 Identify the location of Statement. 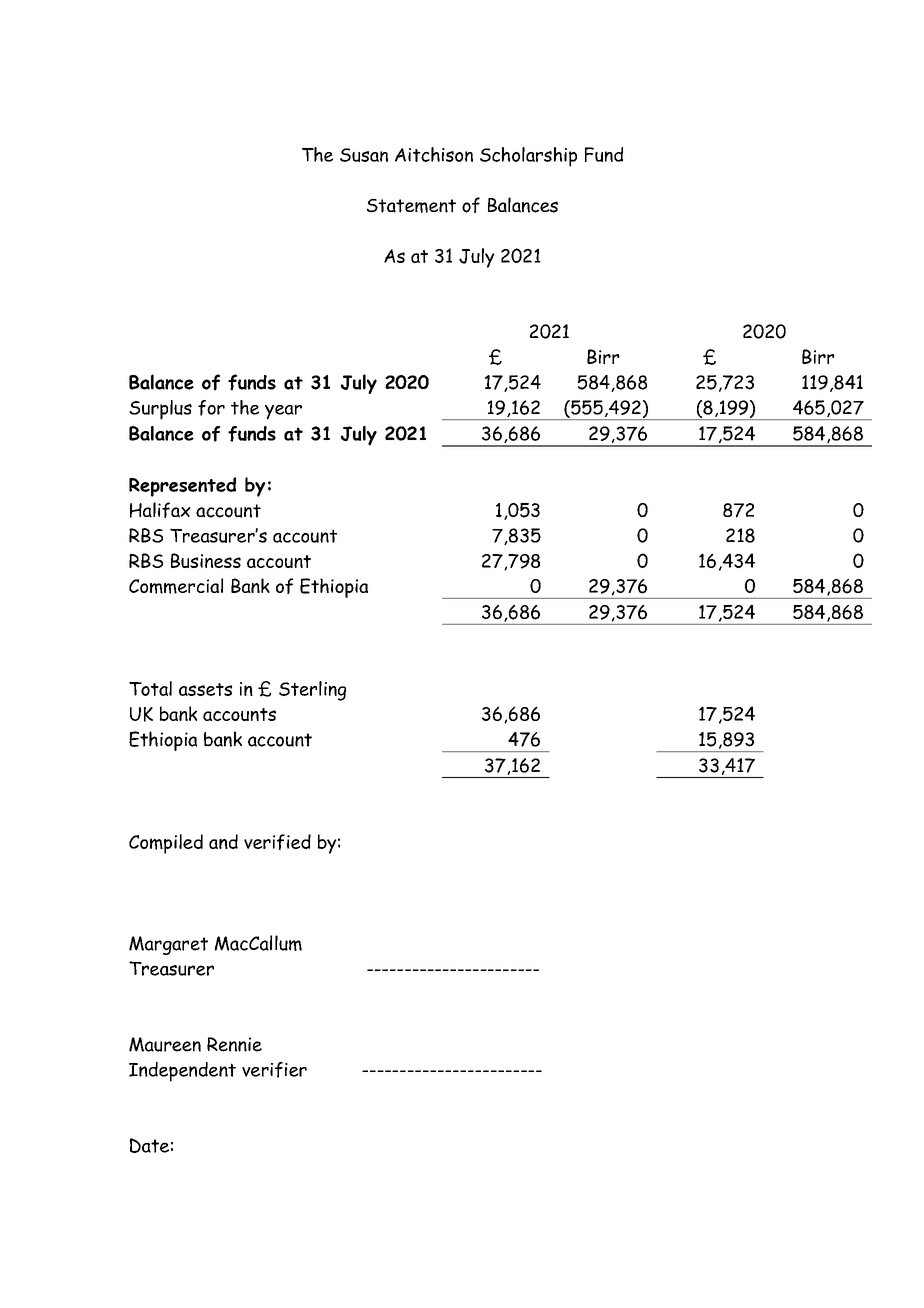
(411, 205).
